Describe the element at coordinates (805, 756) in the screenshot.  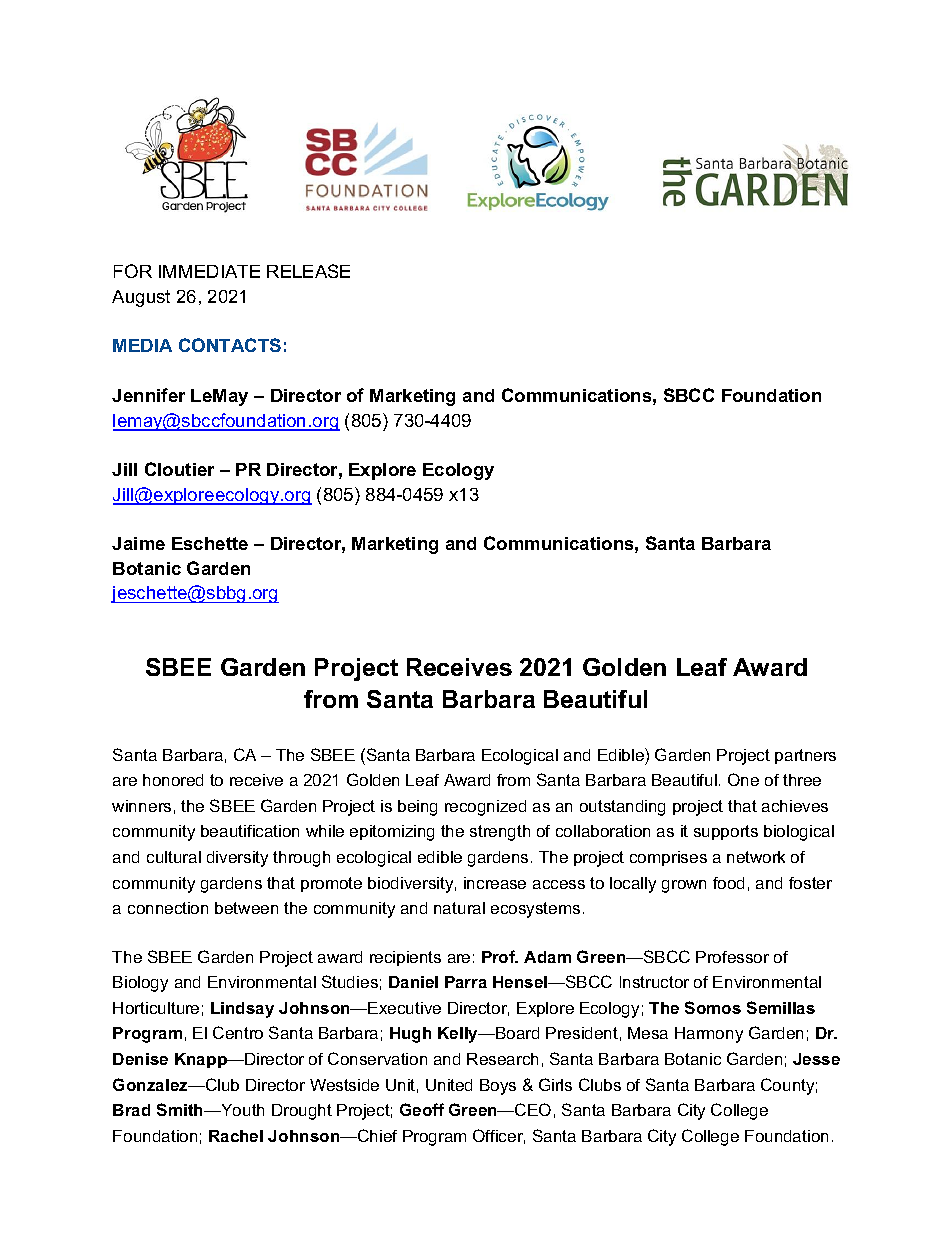
I see `partners` at that location.
